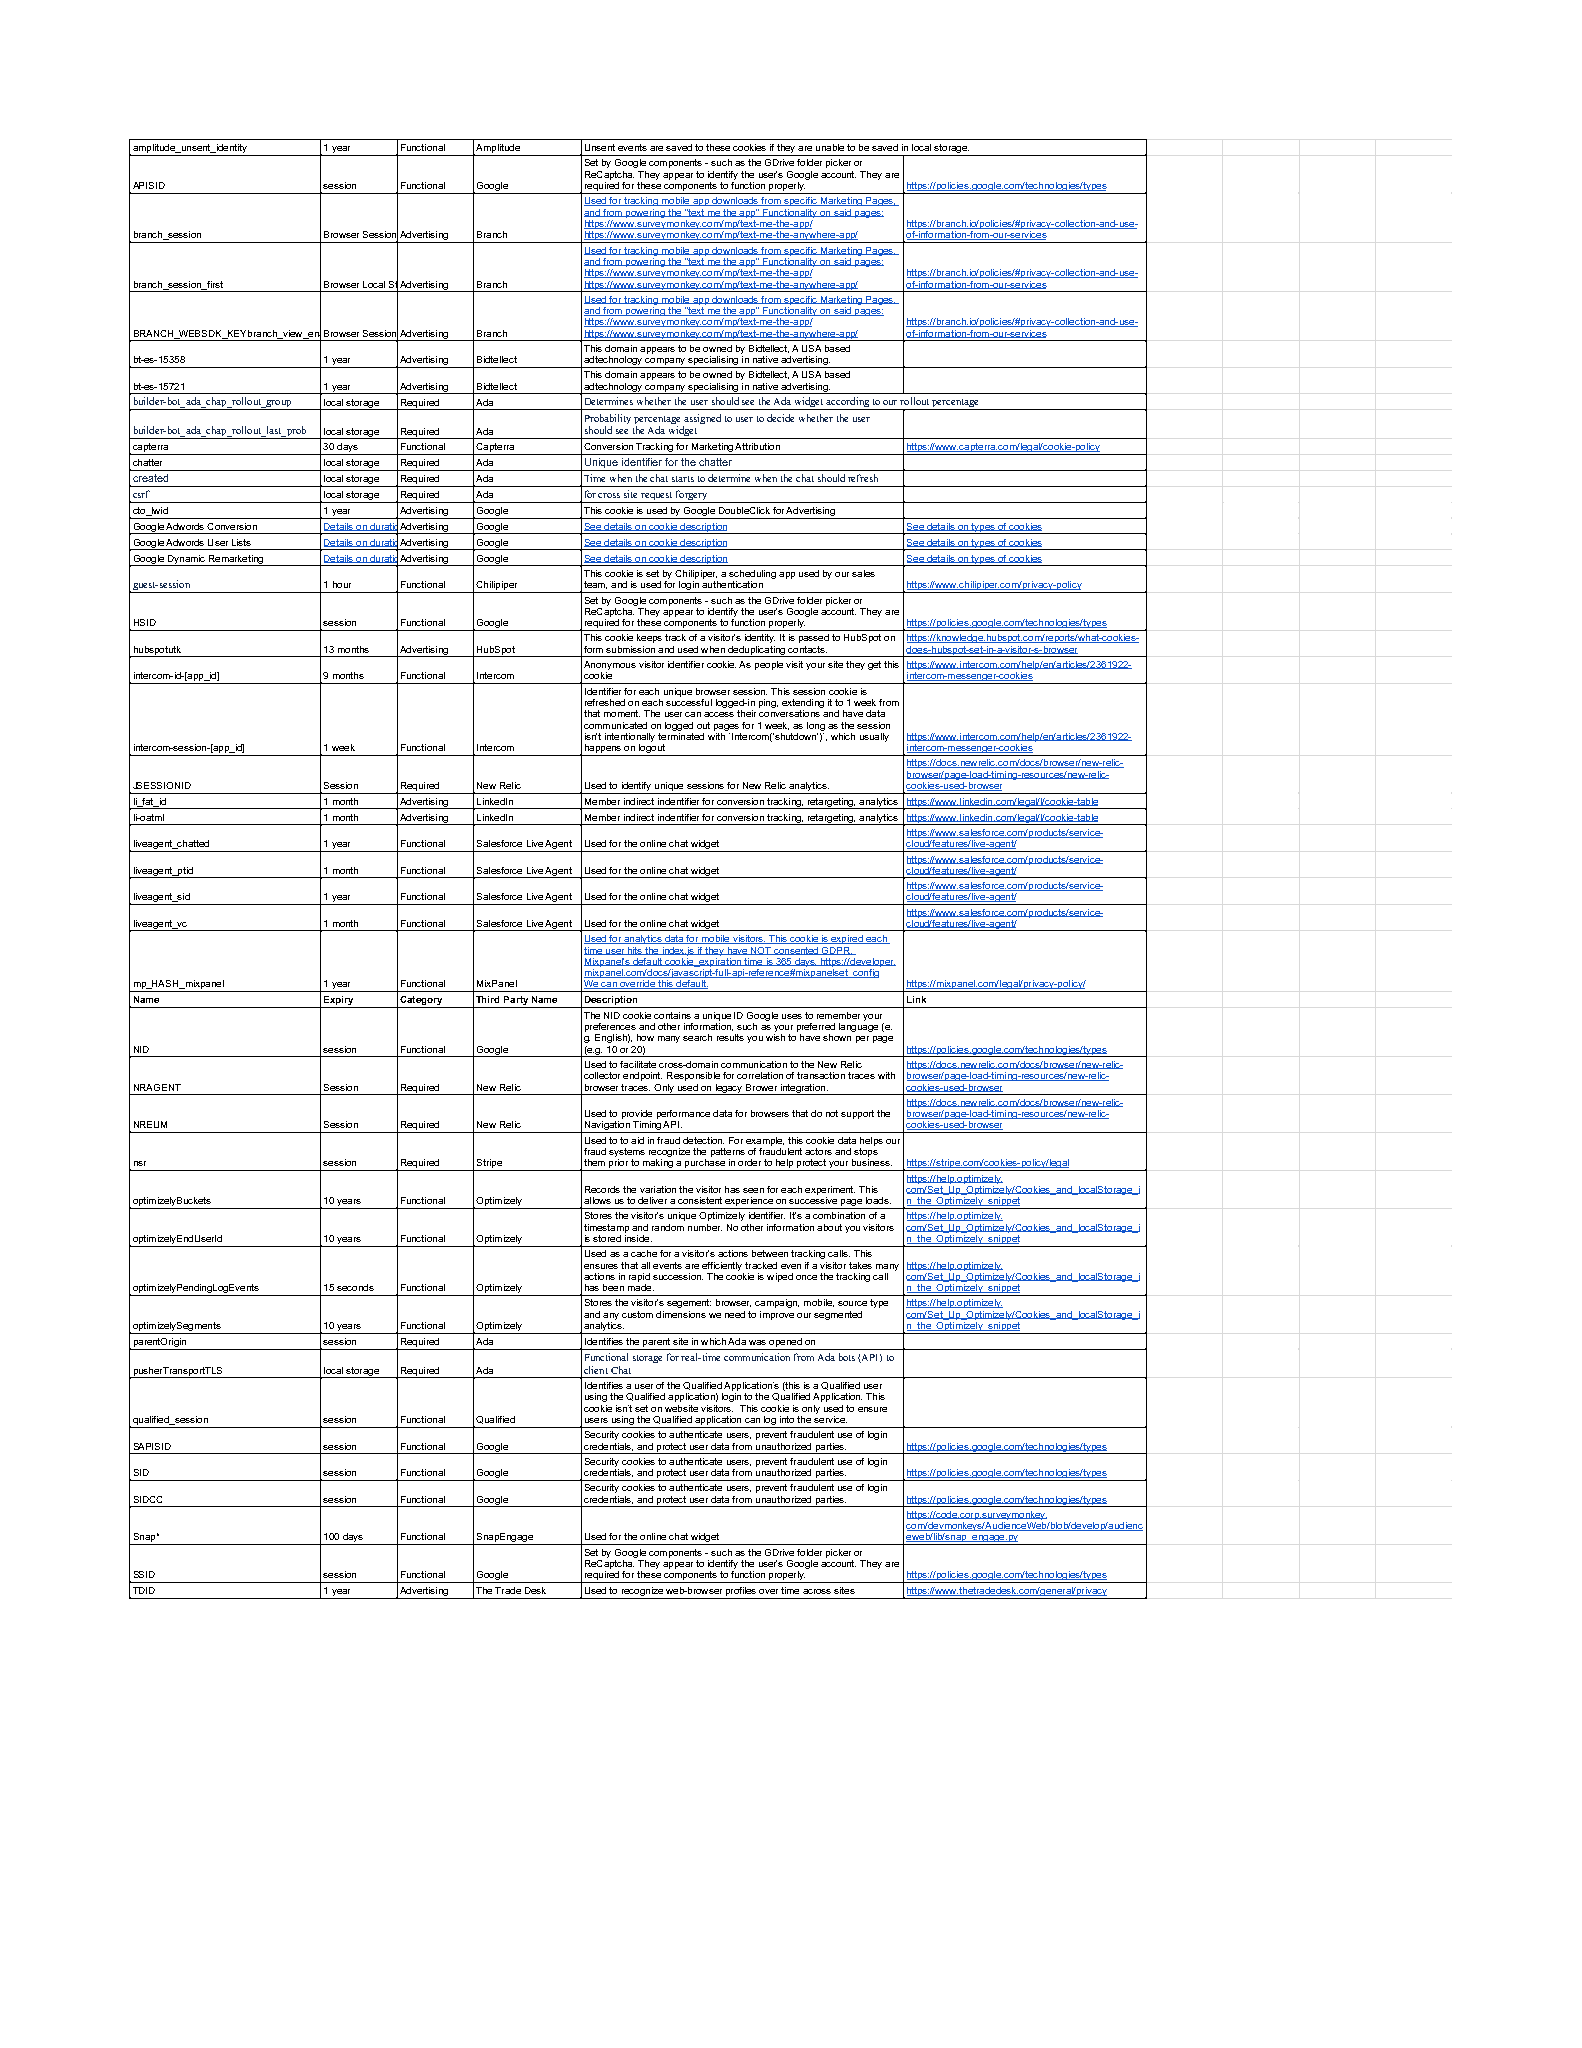 The height and width of the screenshot is (2048, 1582). I want to click on nsr, so click(140, 1163).
